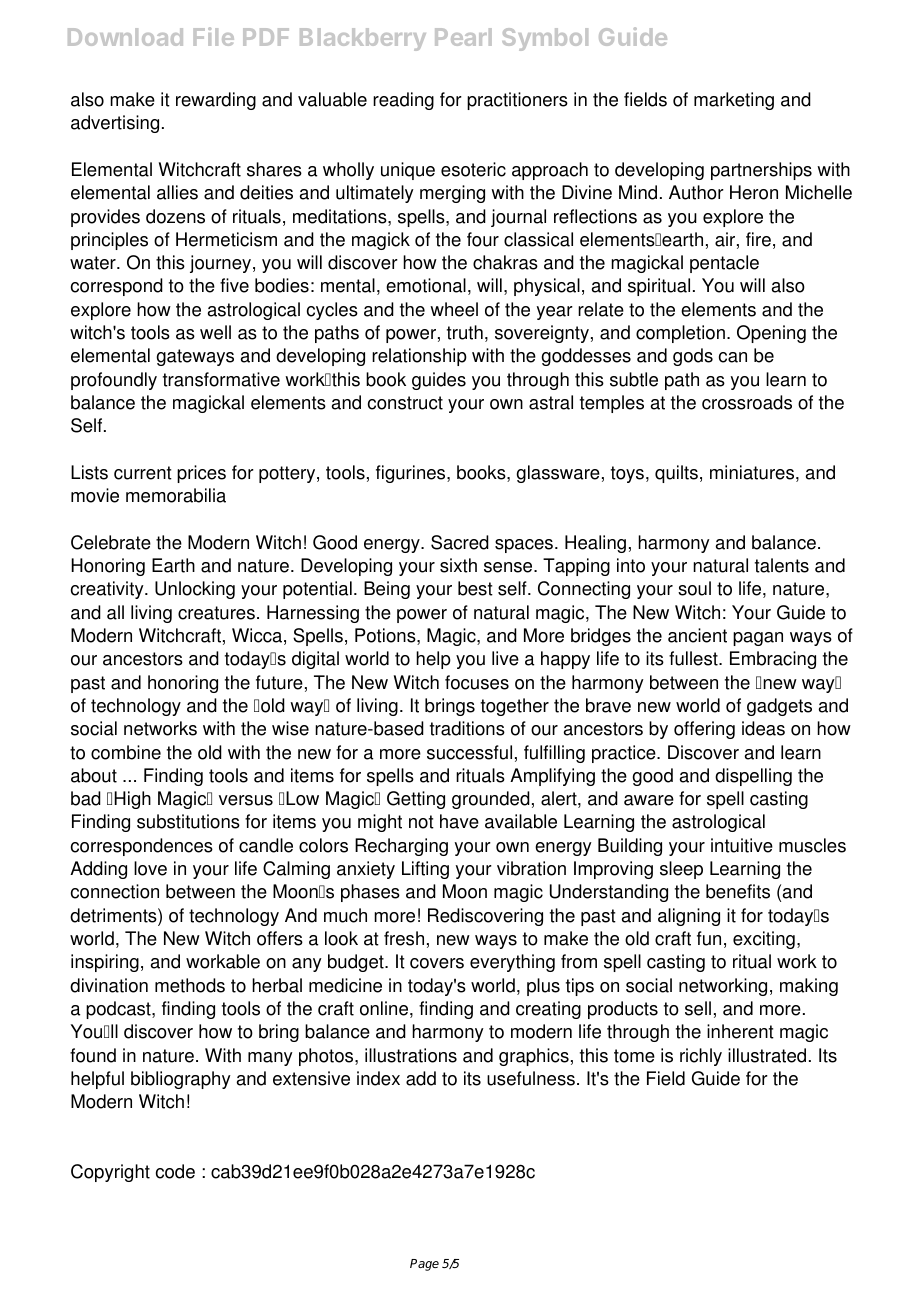  What do you see at coordinates (215, 332) in the screenshot?
I see `well` at bounding box center [215, 332].
